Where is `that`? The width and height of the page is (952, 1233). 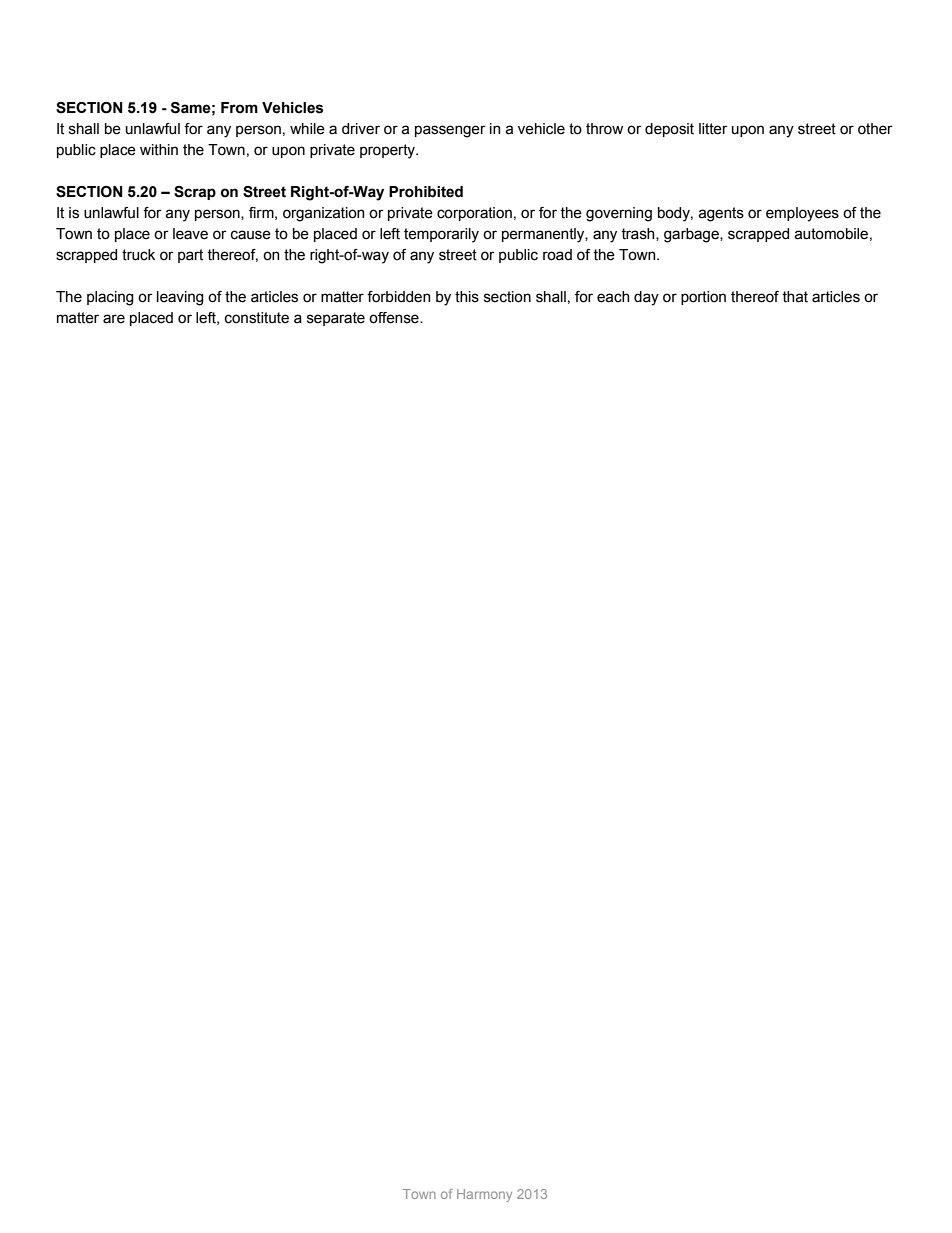
that is located at coordinates (795, 297).
